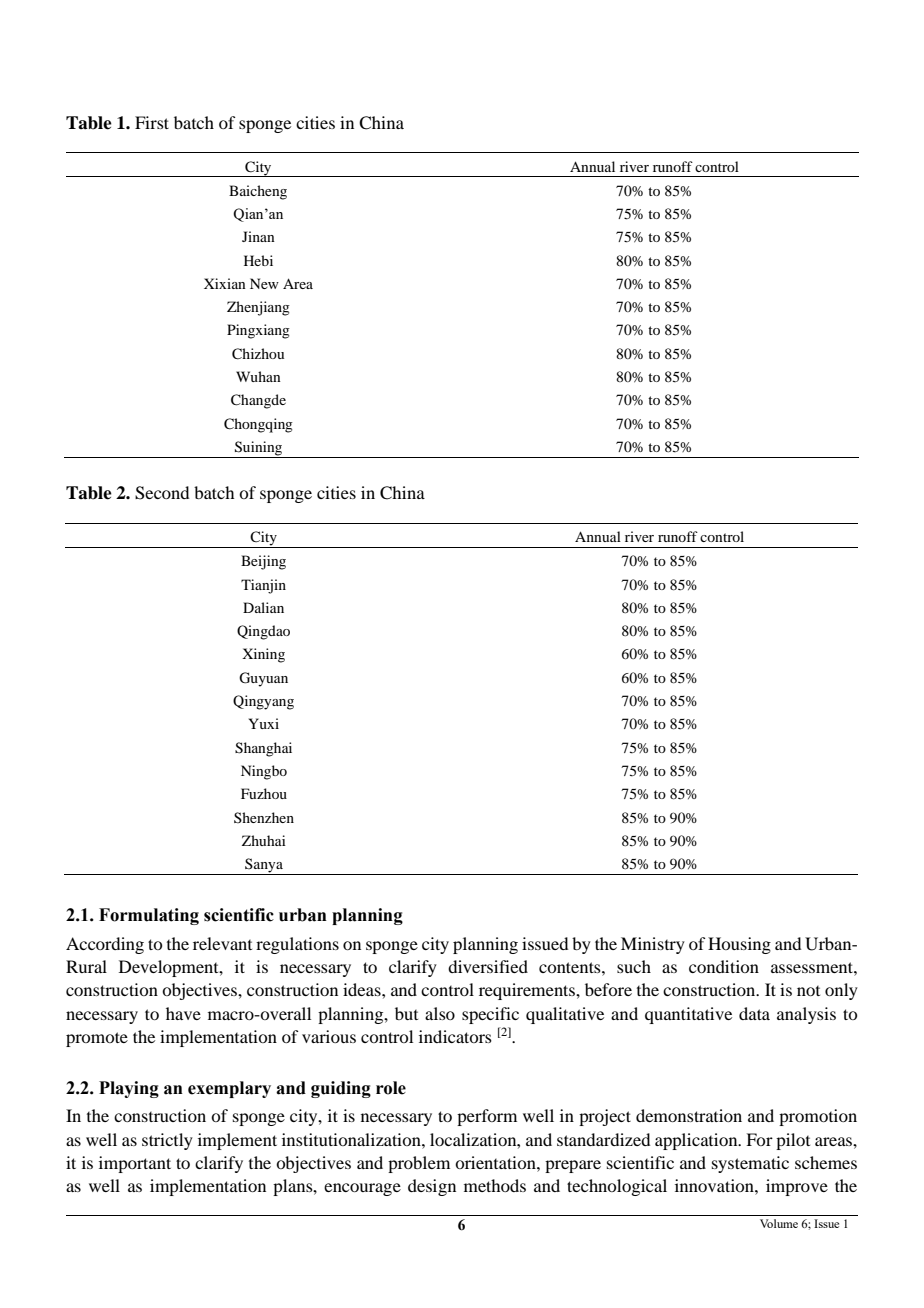 The width and height of the page is (924, 1308). Describe the element at coordinates (724, 966) in the page. I see `condition` at that location.
